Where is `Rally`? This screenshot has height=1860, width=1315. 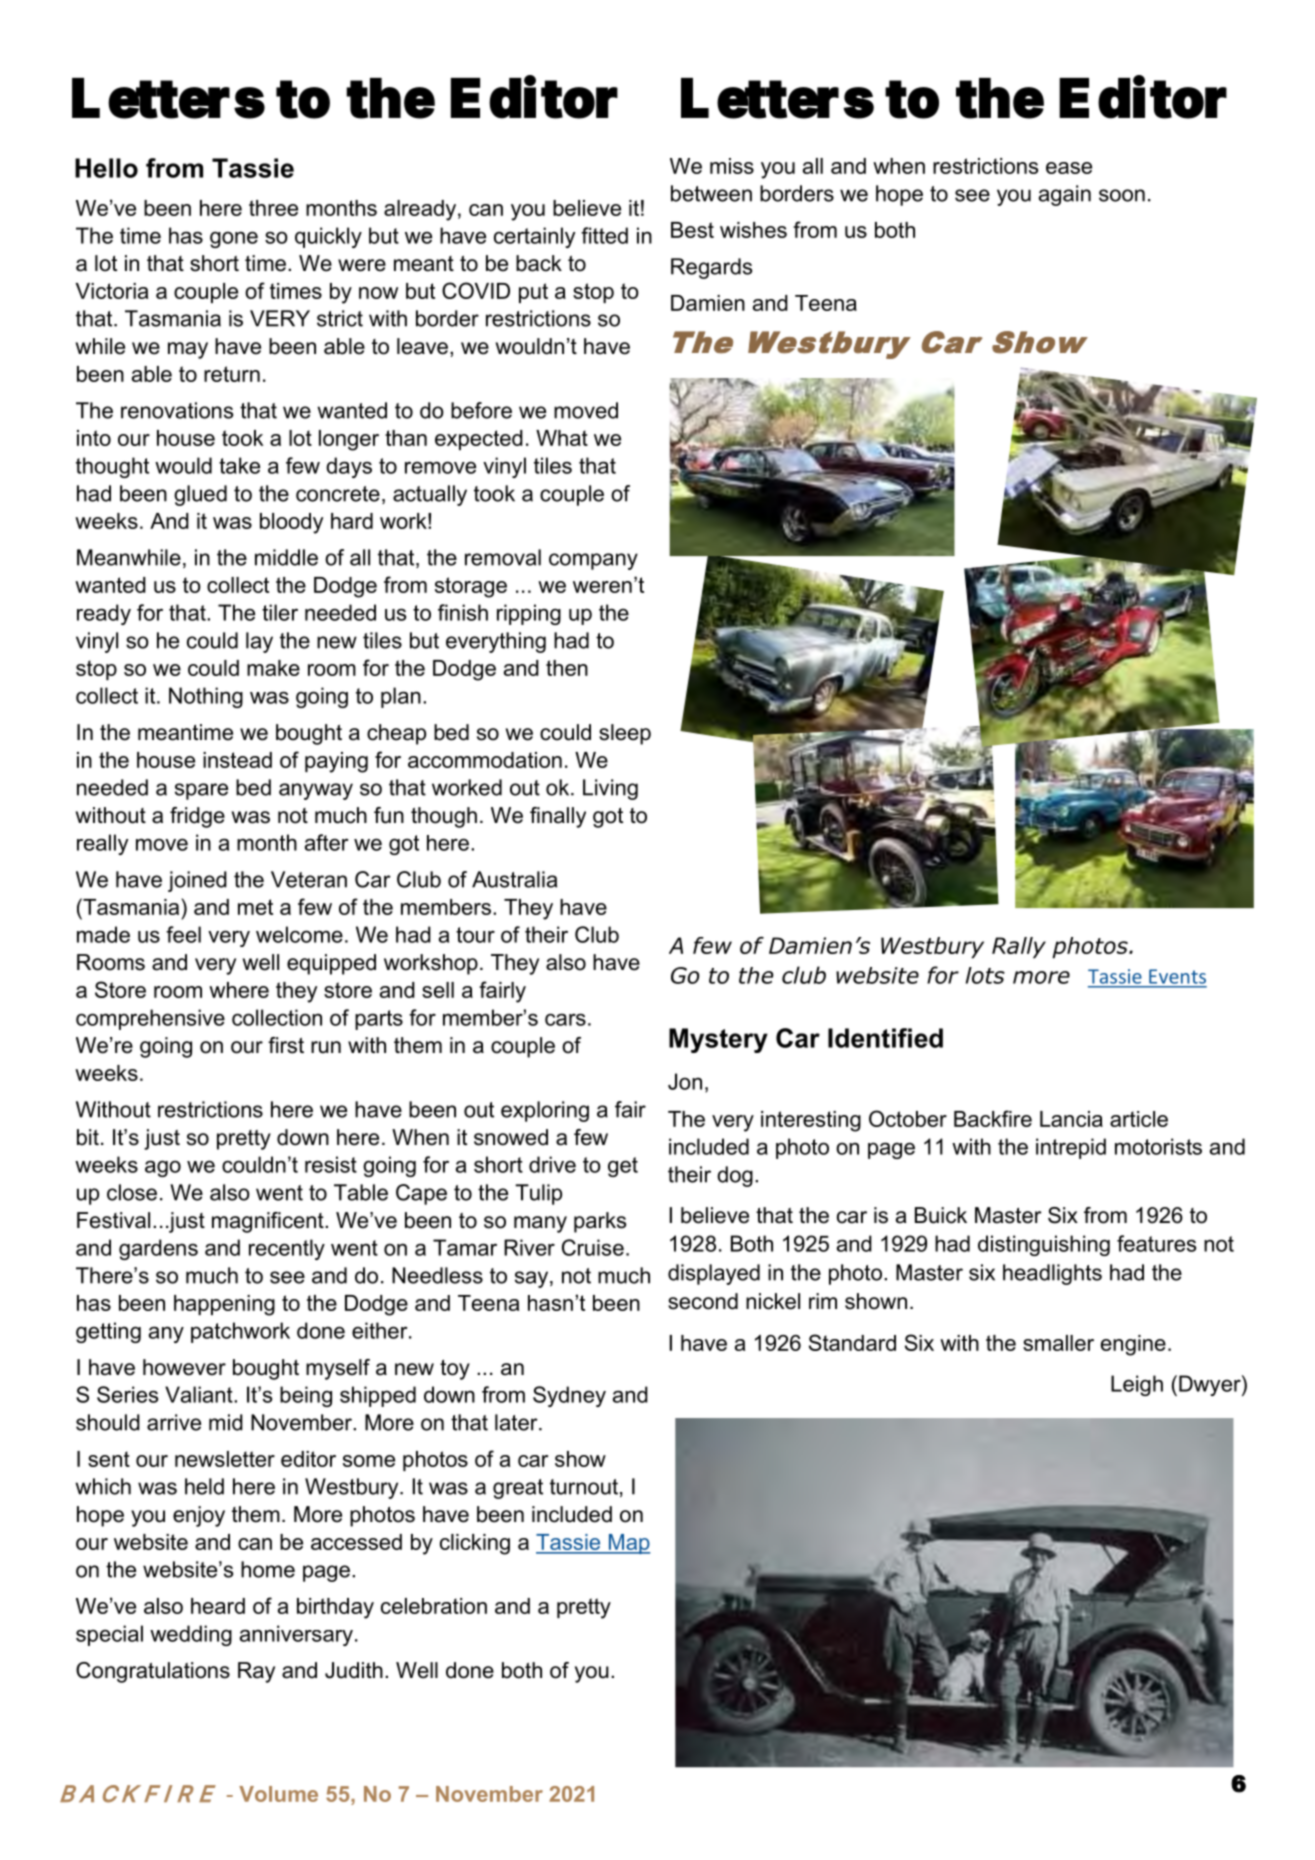 Rally is located at coordinates (1019, 948).
